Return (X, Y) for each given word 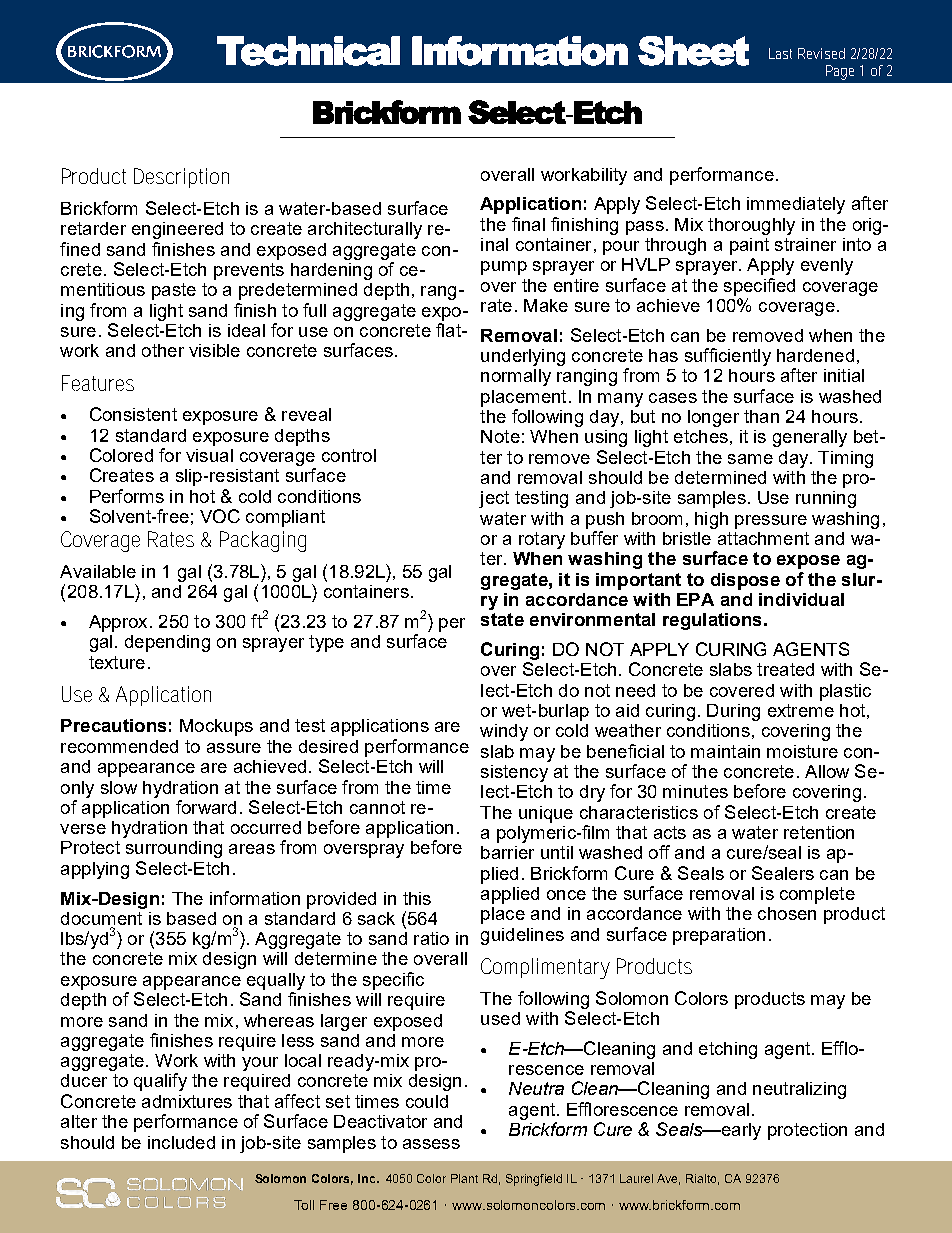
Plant (464, 1178)
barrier (507, 852)
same (750, 459)
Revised (821, 53)
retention (819, 832)
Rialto (702, 1179)
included (181, 1142)
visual (209, 455)
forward (206, 807)
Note (500, 436)
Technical (308, 51)
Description (181, 178)
